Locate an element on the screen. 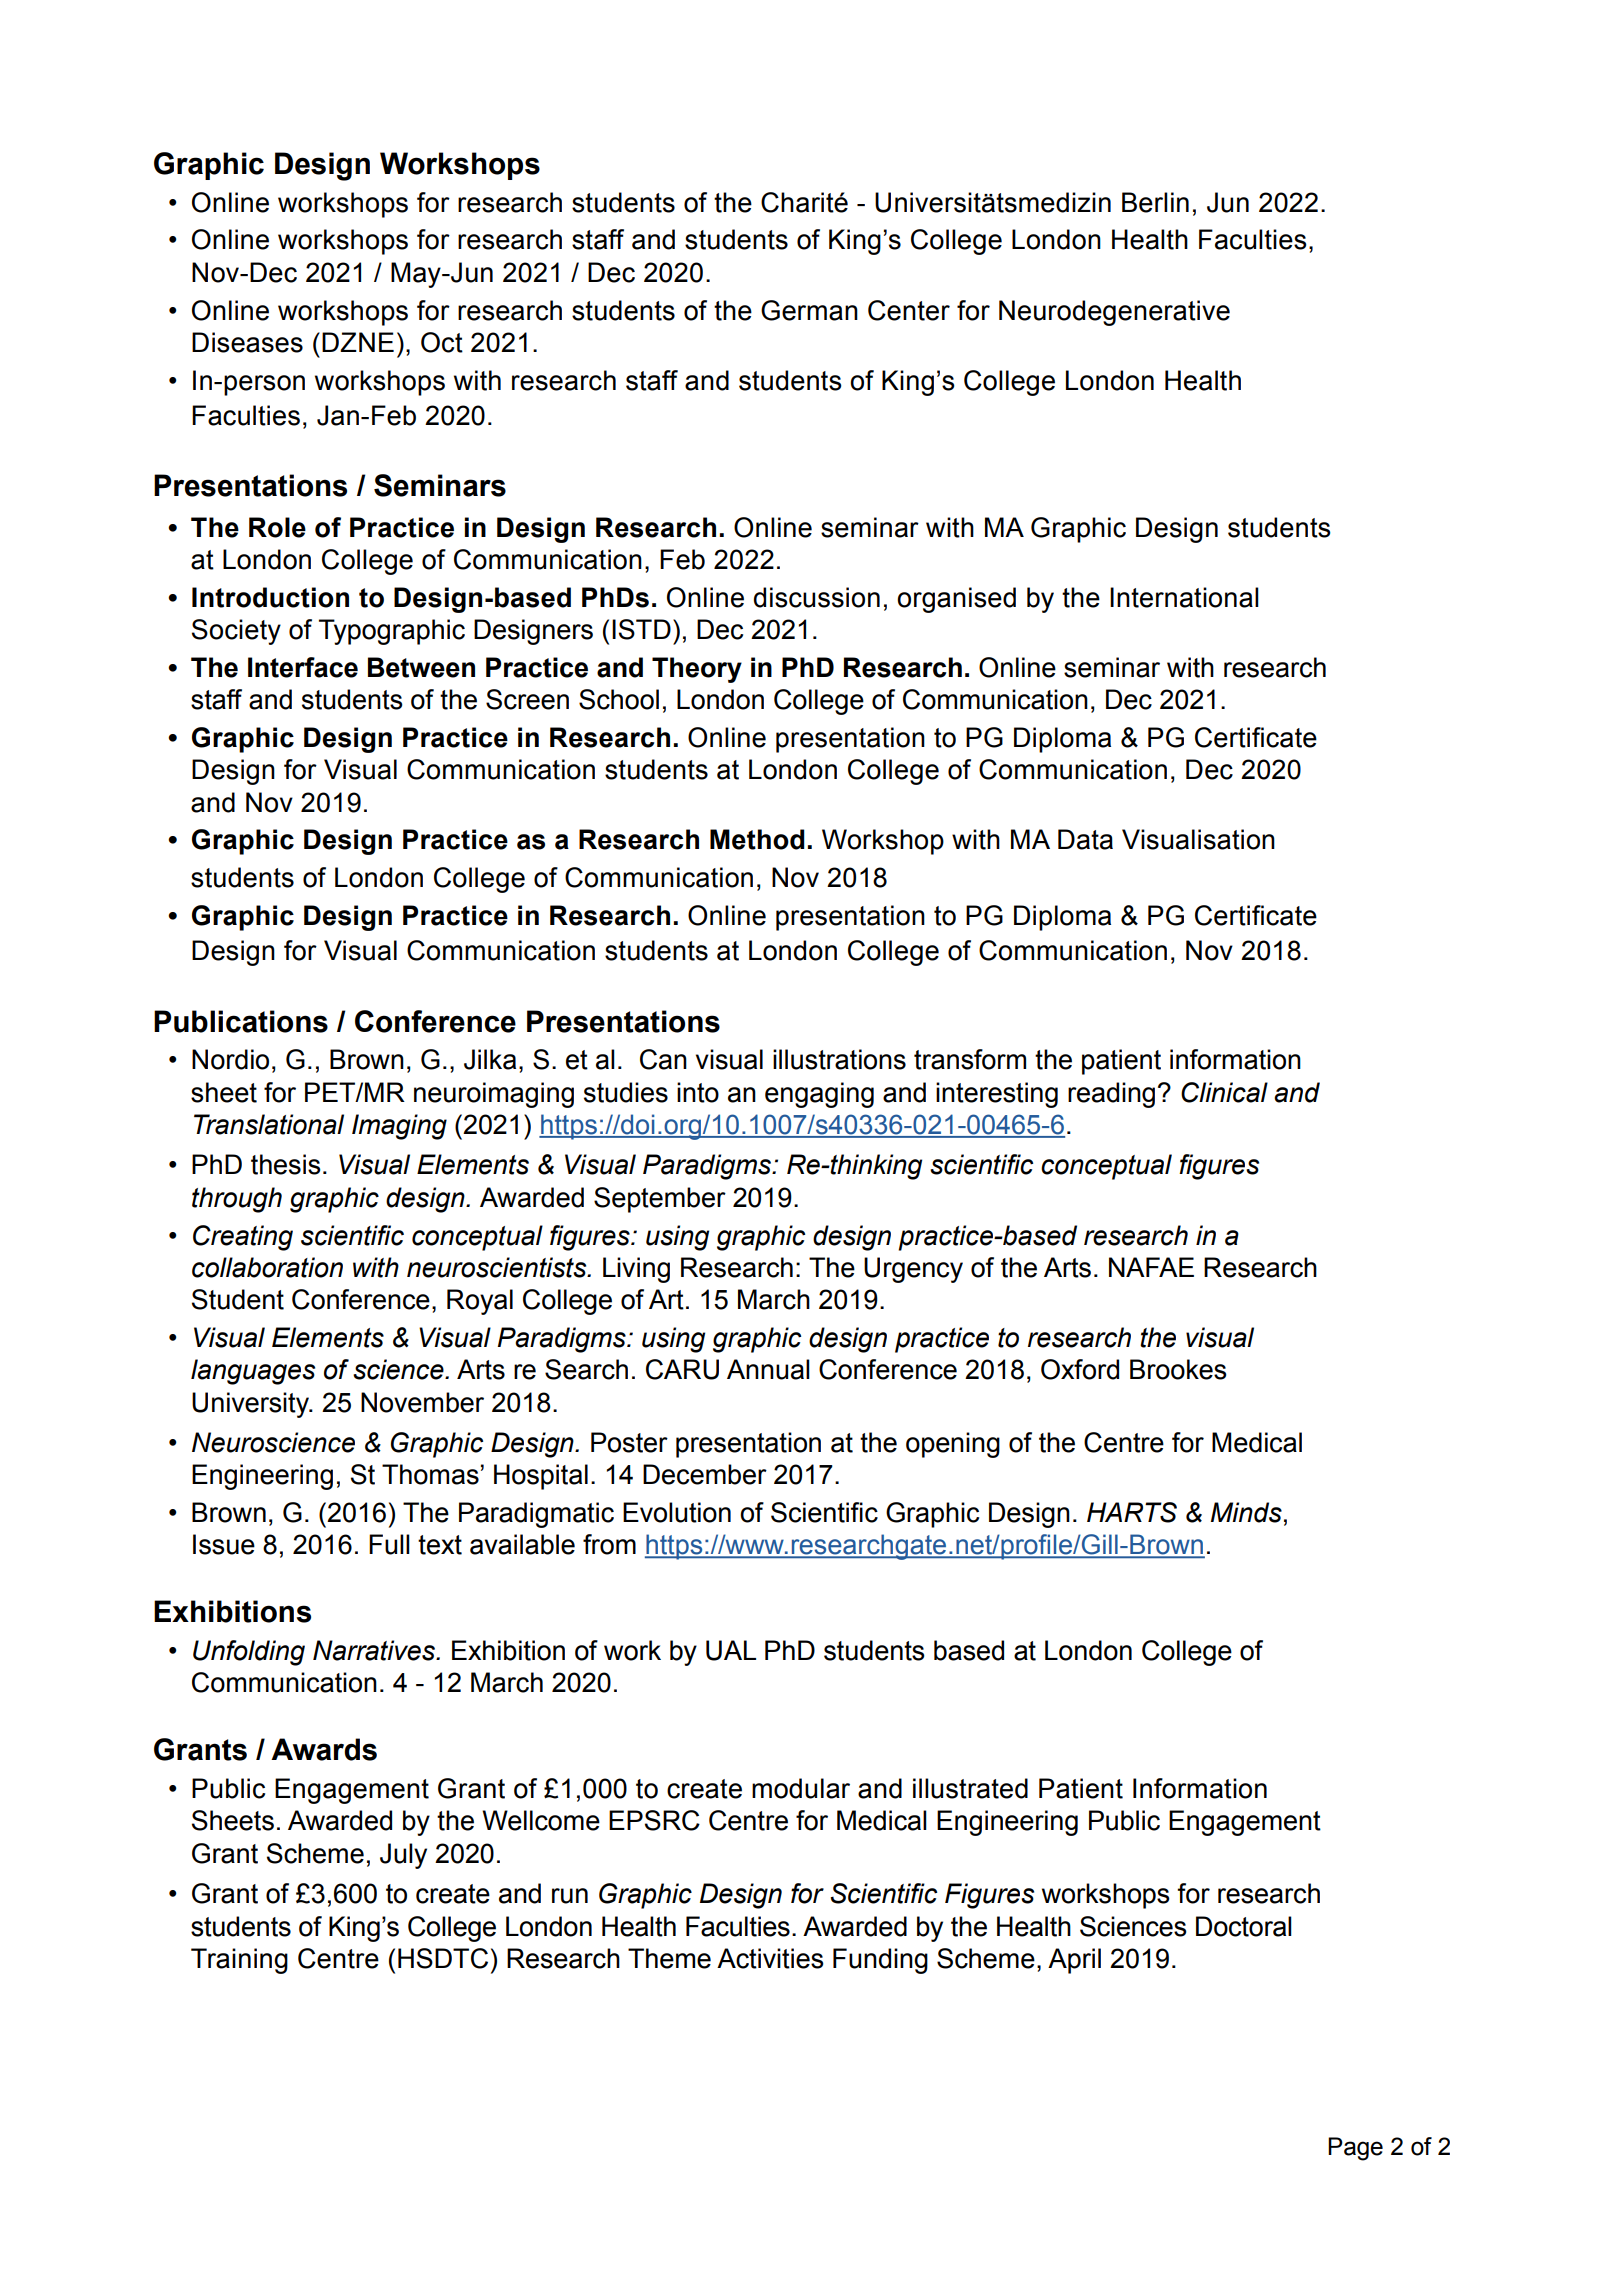 This screenshot has width=1604, height=2269. Data is located at coordinates (1085, 839).
